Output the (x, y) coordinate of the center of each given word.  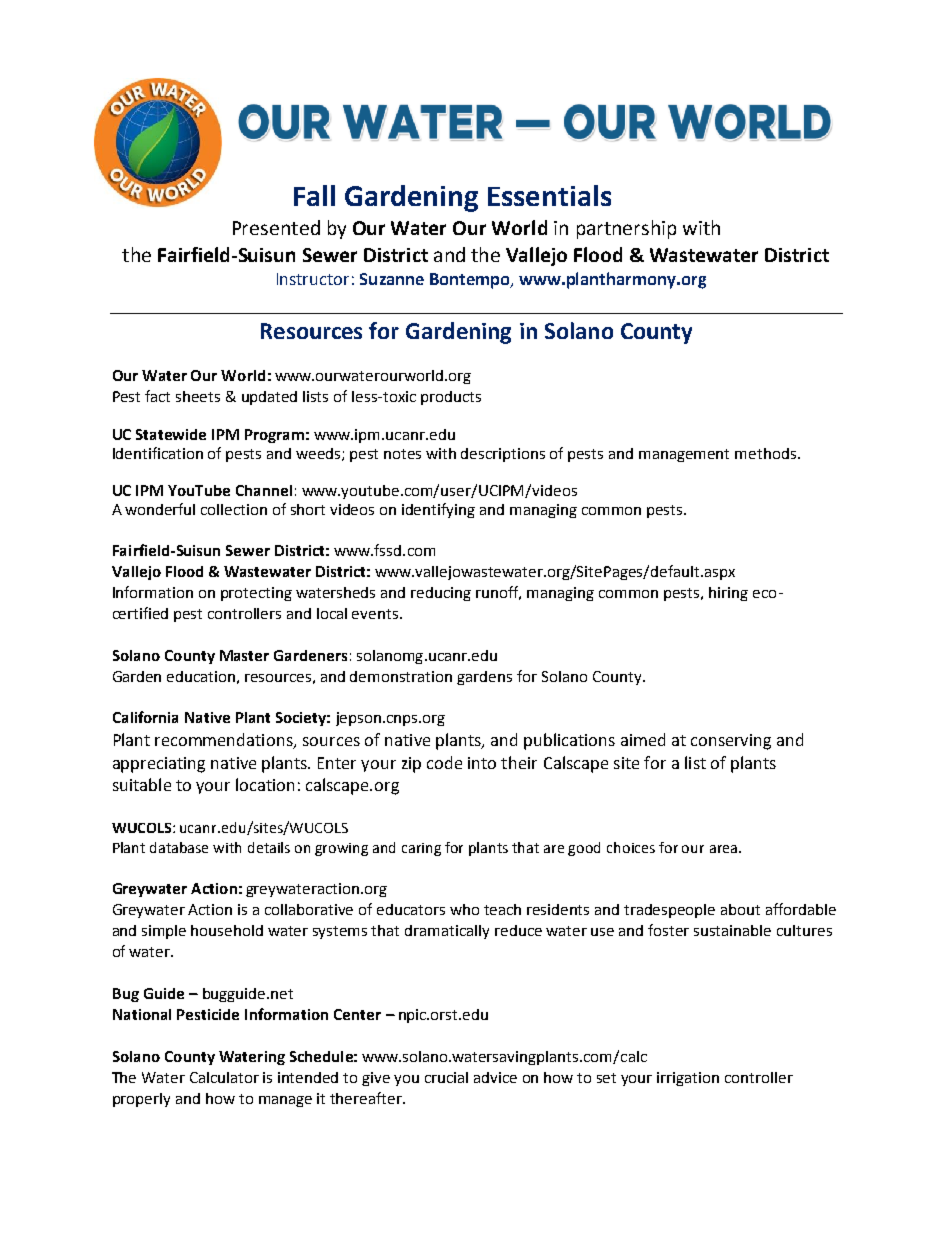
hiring (728, 594)
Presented (276, 227)
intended (308, 1077)
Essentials (549, 195)
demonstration (401, 676)
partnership (626, 229)
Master (244, 655)
